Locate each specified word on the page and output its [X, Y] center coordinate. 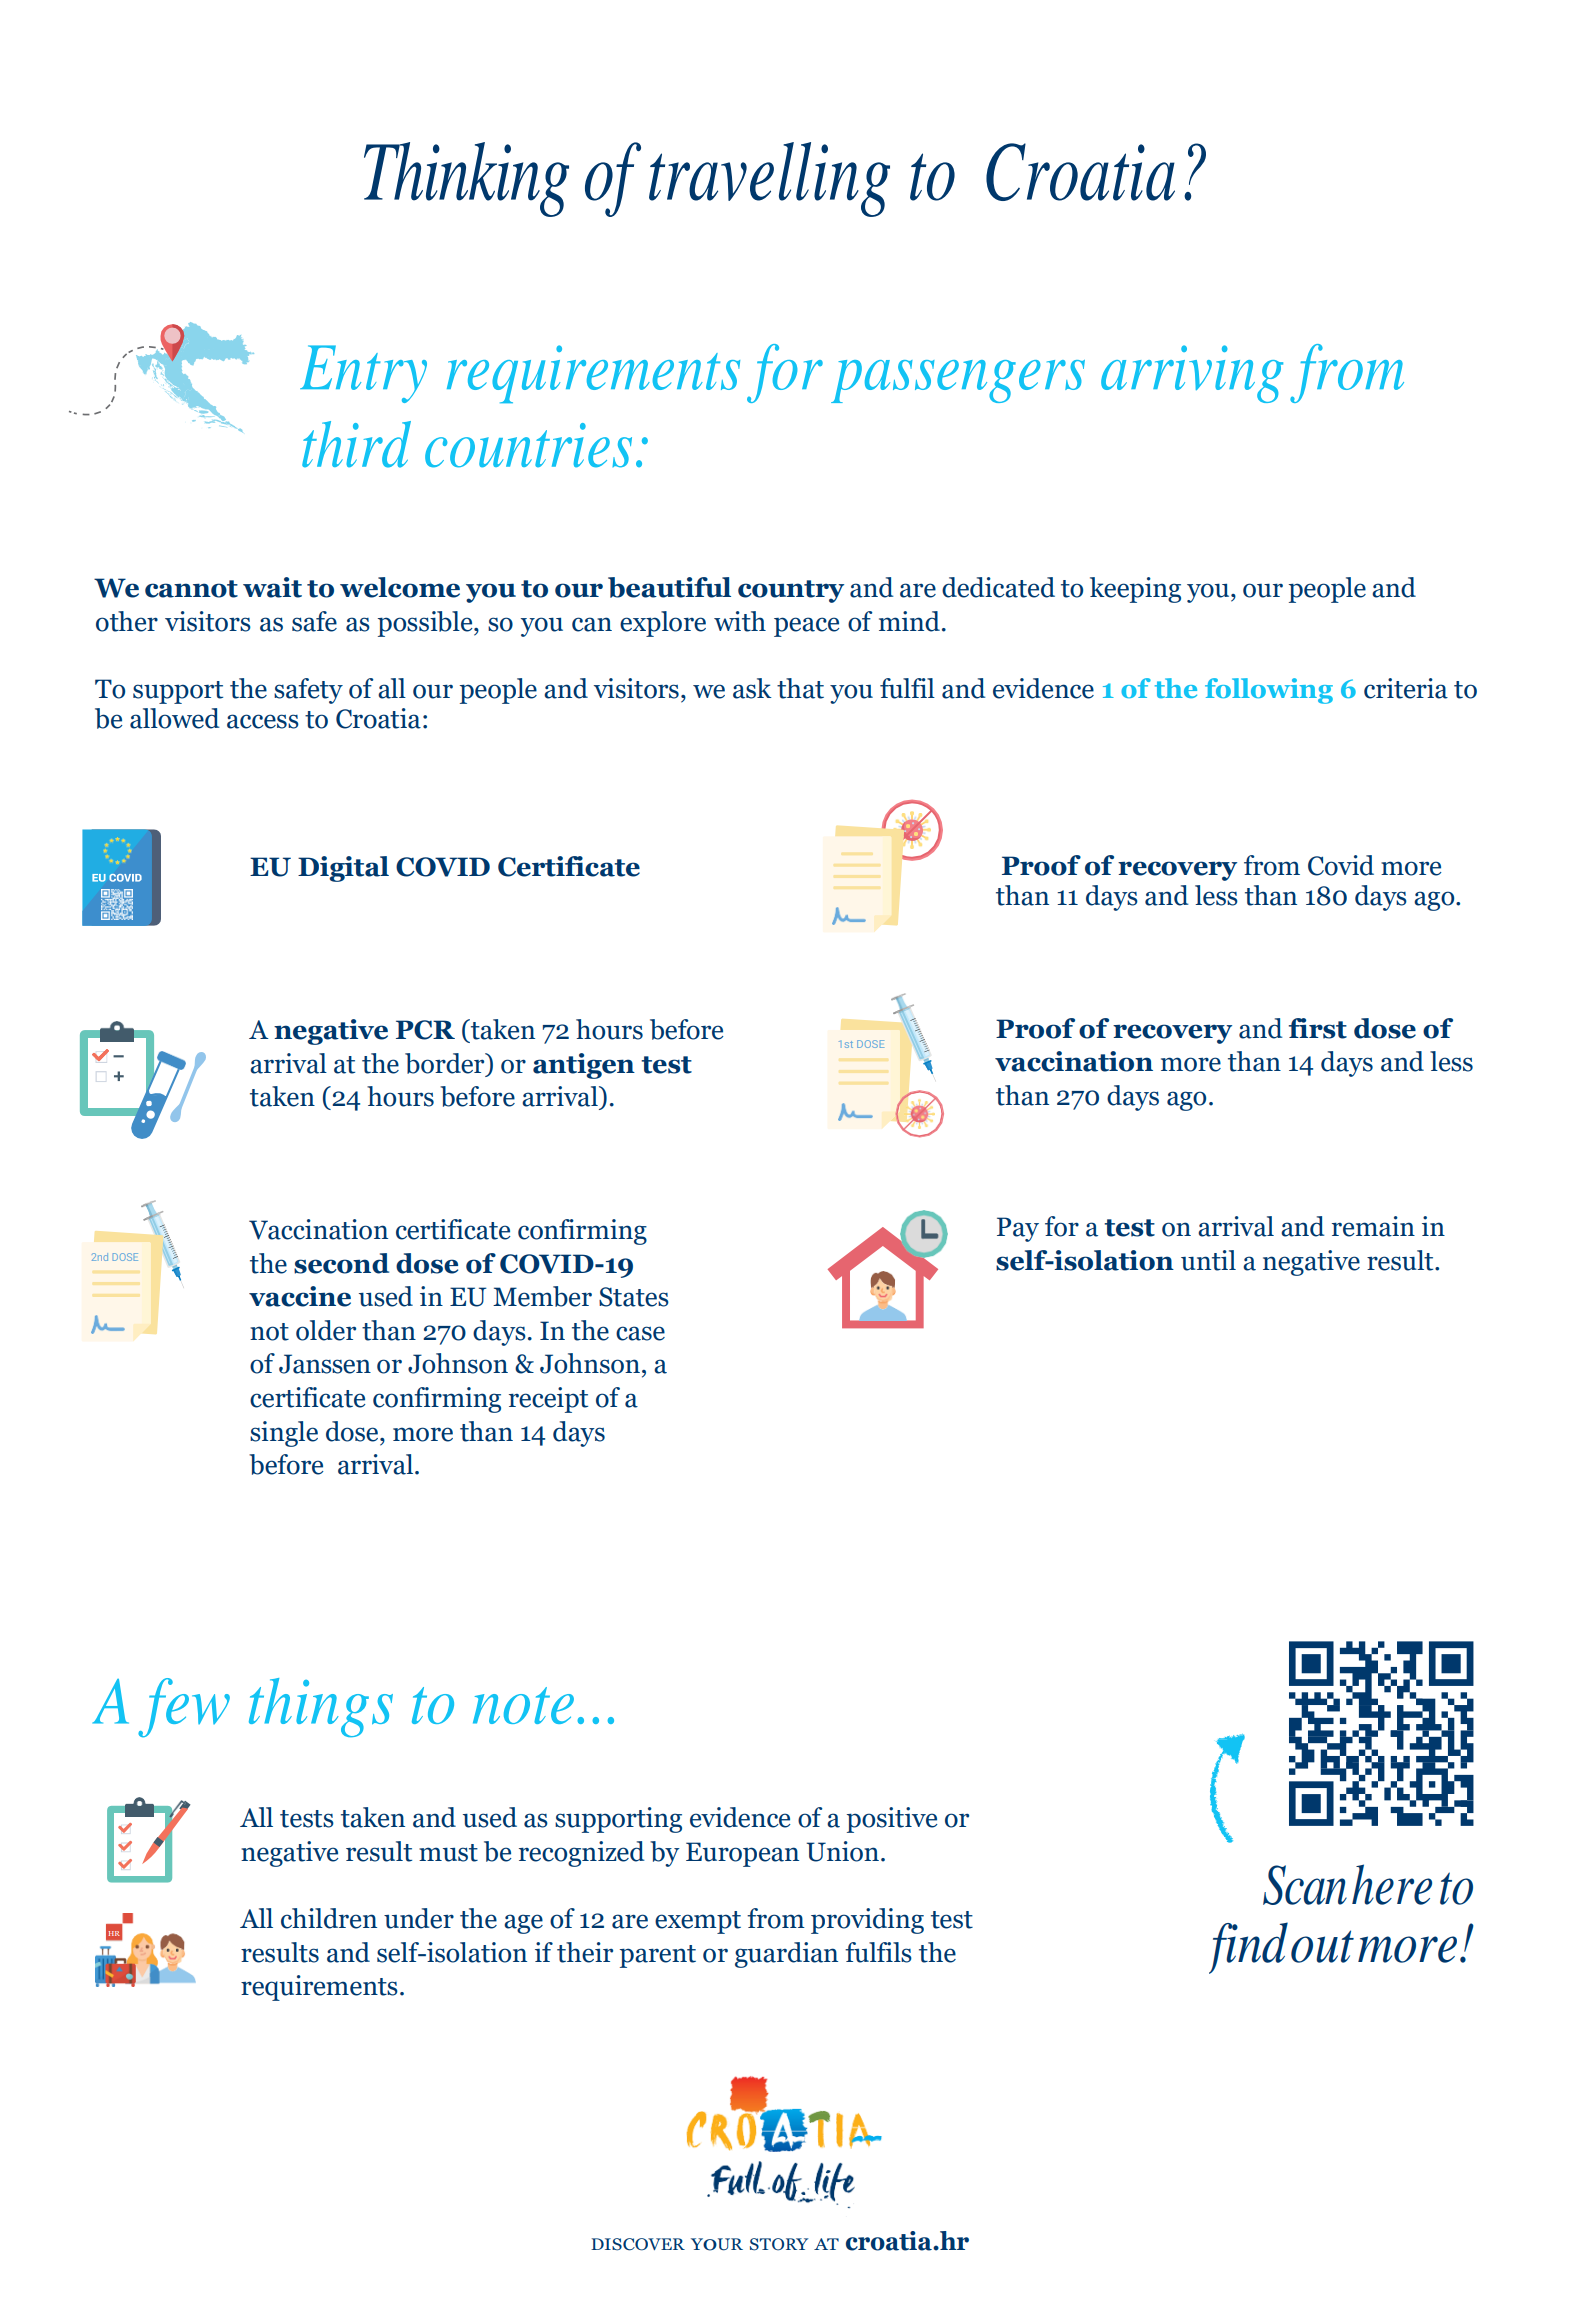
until [1208, 1260]
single [284, 1434]
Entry [363, 374]
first [1318, 1028]
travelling [769, 179]
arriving [1192, 374]
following [1269, 691]
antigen [584, 1066]
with [740, 621]
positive [892, 1820]
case [640, 1333]
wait [272, 587]
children [329, 1918]
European [742, 1854]
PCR [425, 1030]
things [321, 1707]
